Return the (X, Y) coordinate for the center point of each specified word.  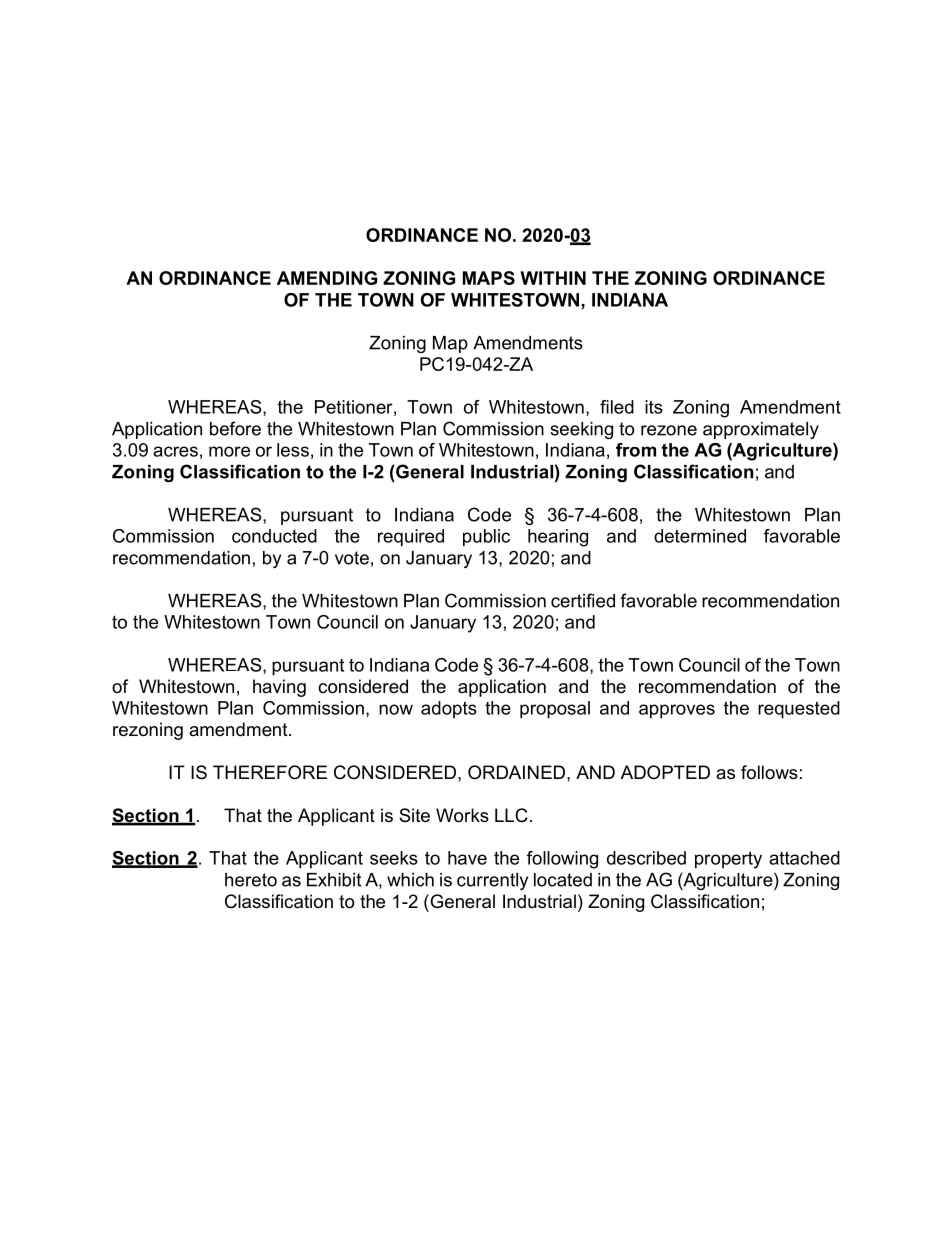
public (486, 538)
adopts (449, 710)
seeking (581, 430)
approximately (761, 430)
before (235, 428)
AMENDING (327, 278)
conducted (274, 536)
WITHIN (553, 278)
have (467, 858)
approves (677, 711)
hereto (251, 880)
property (728, 860)
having (279, 688)
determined (700, 536)
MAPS (489, 278)
